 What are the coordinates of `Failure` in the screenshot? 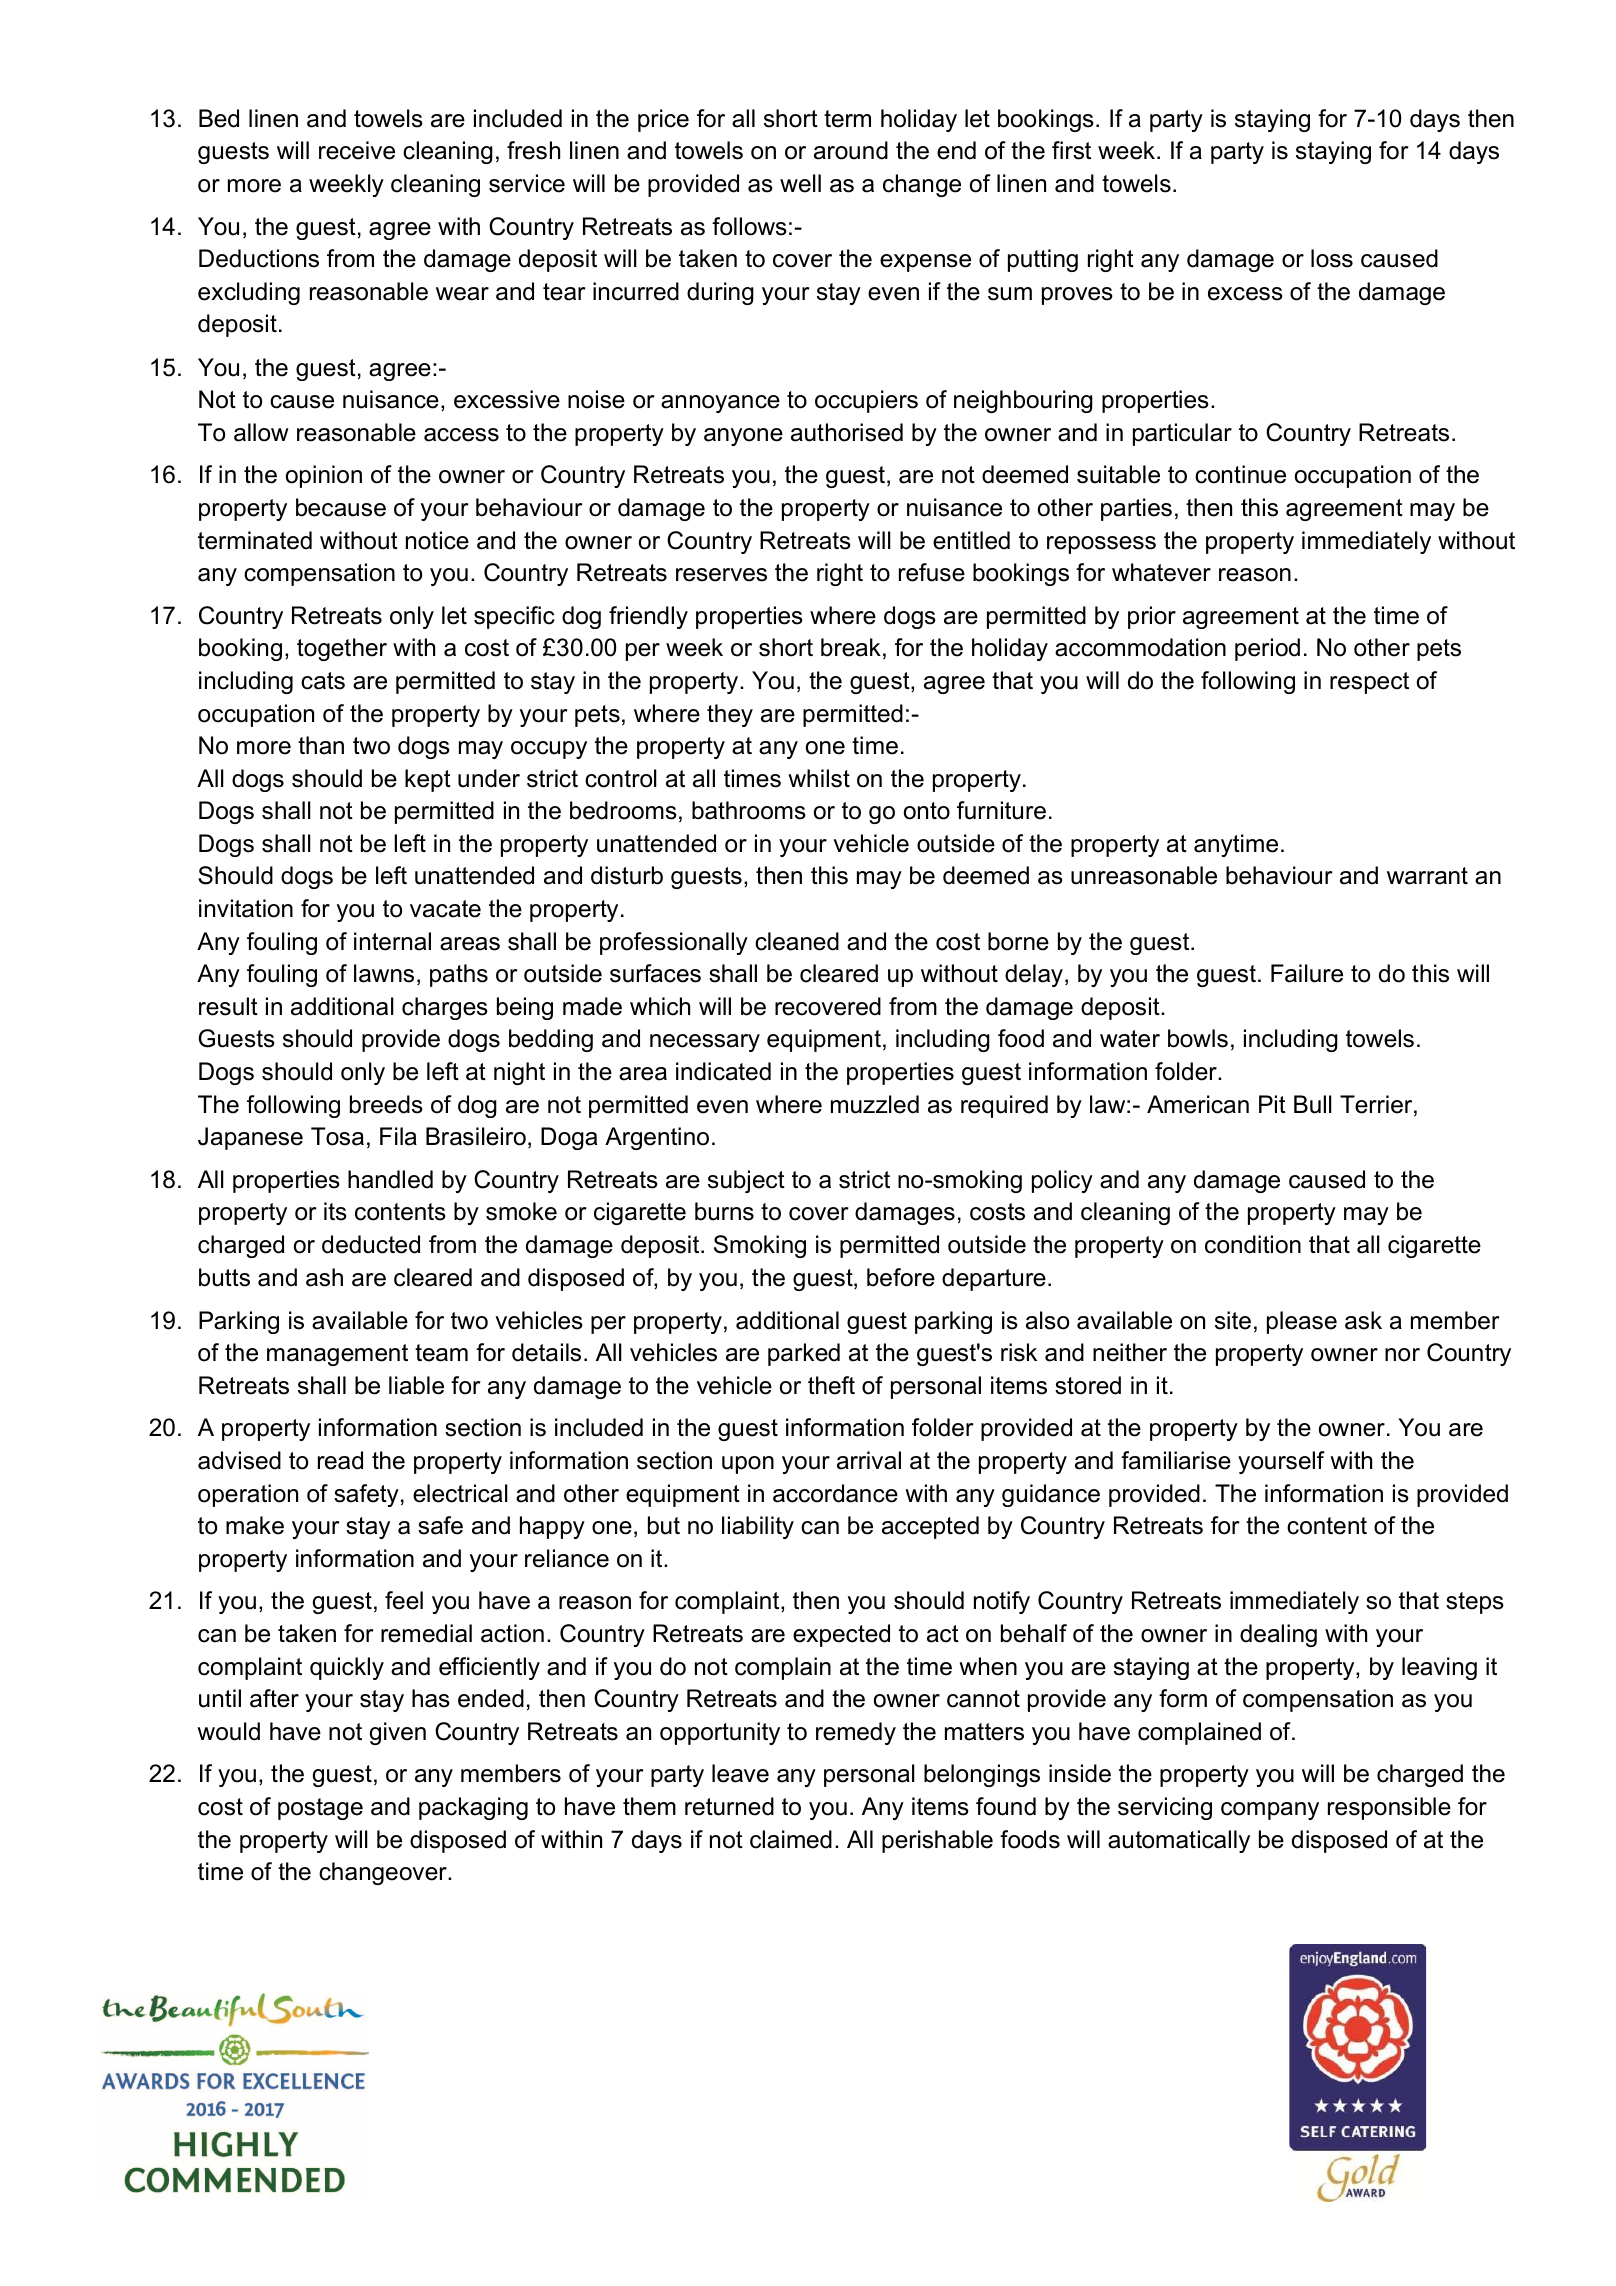 It's located at (1307, 973).
